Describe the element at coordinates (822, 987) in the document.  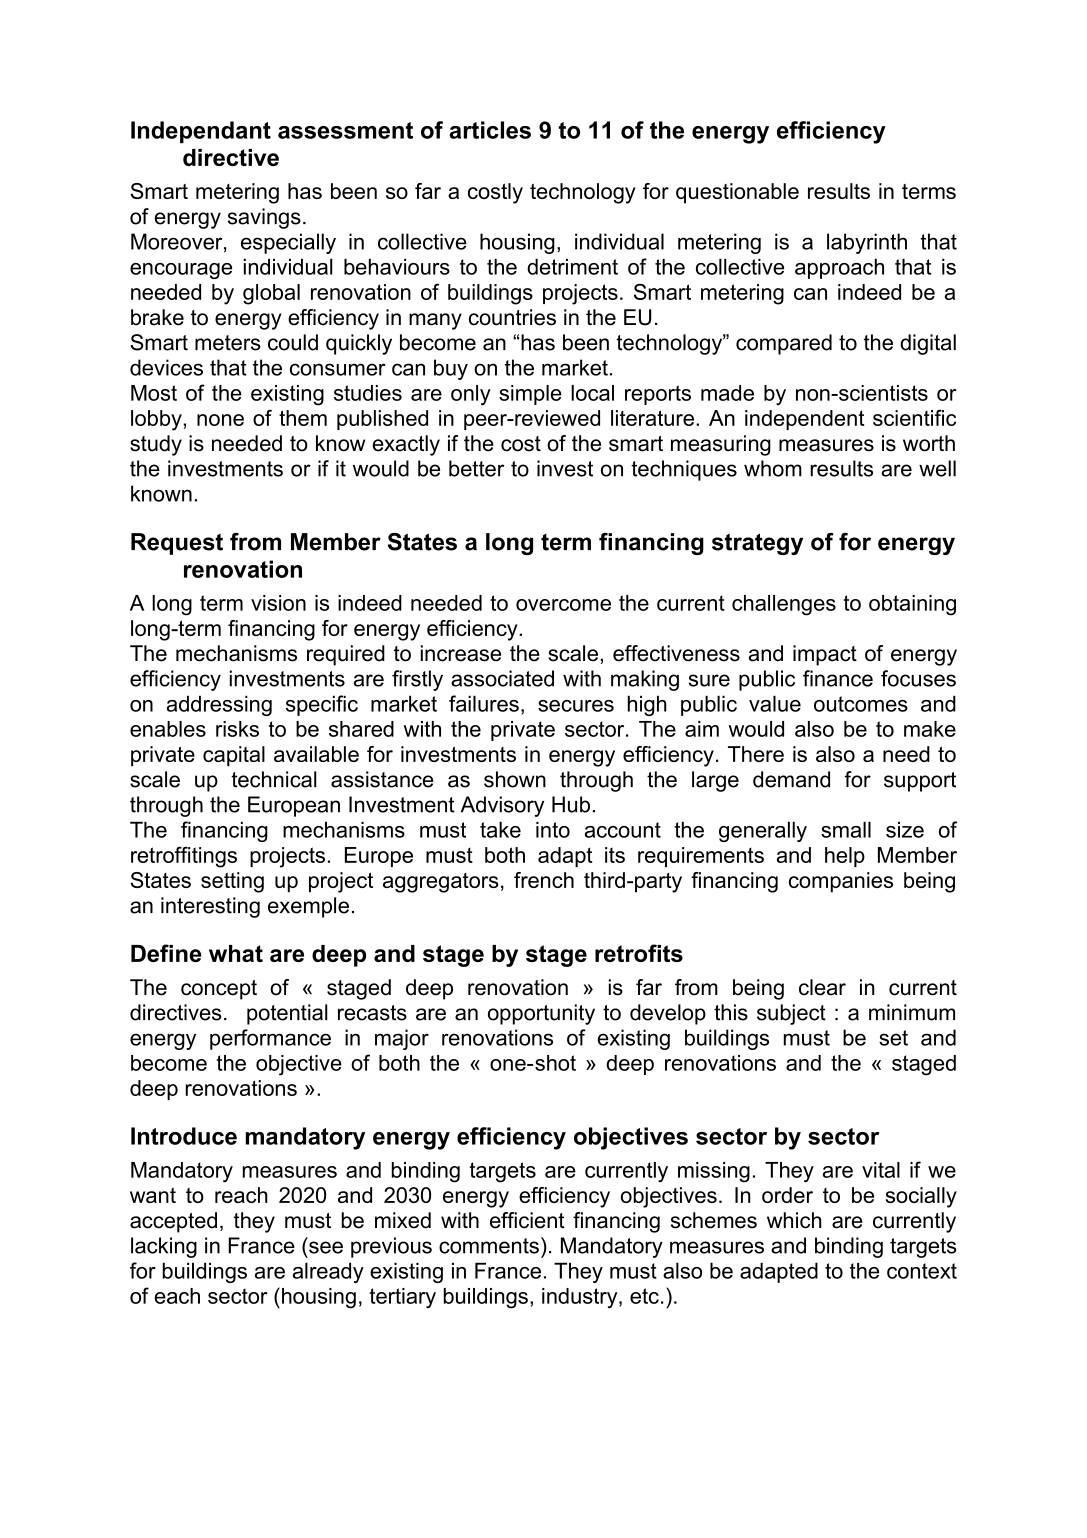
I see `clear` at that location.
